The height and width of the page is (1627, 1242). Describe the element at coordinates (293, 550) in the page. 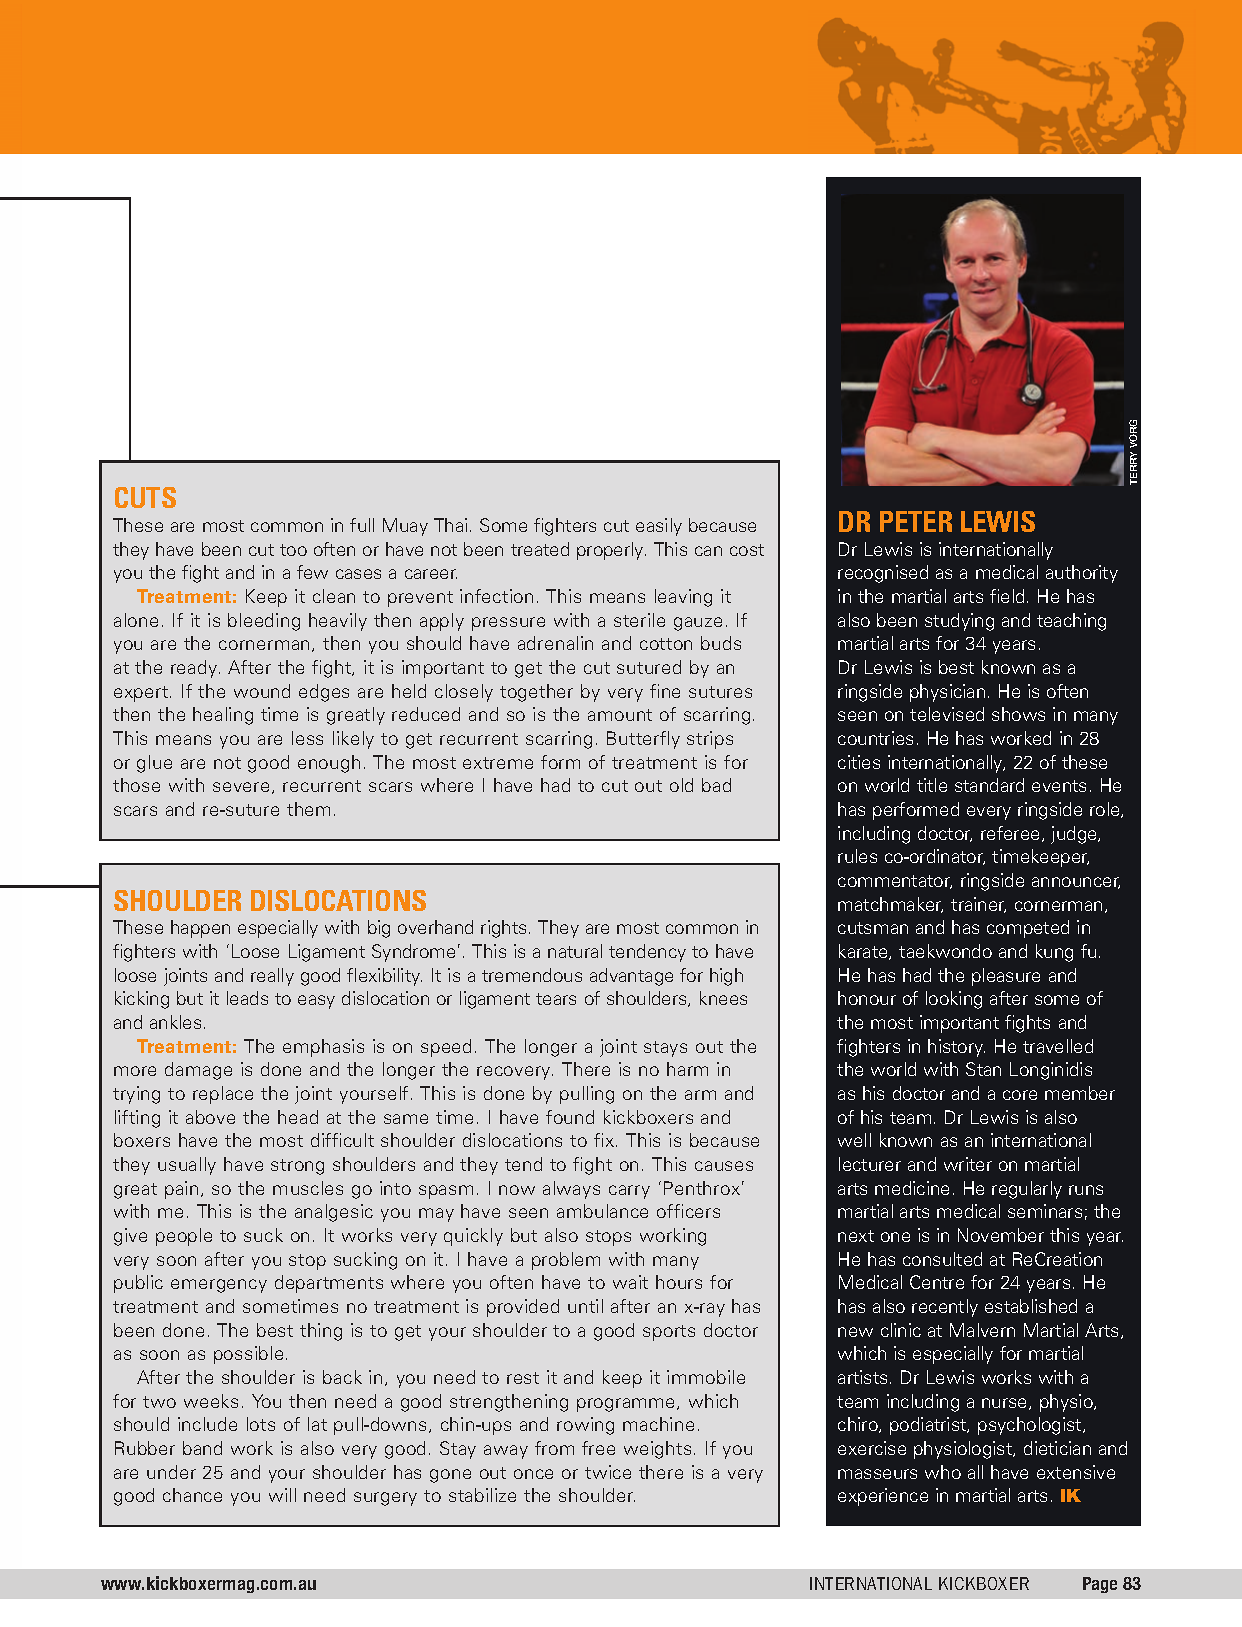

I see `too` at that location.
